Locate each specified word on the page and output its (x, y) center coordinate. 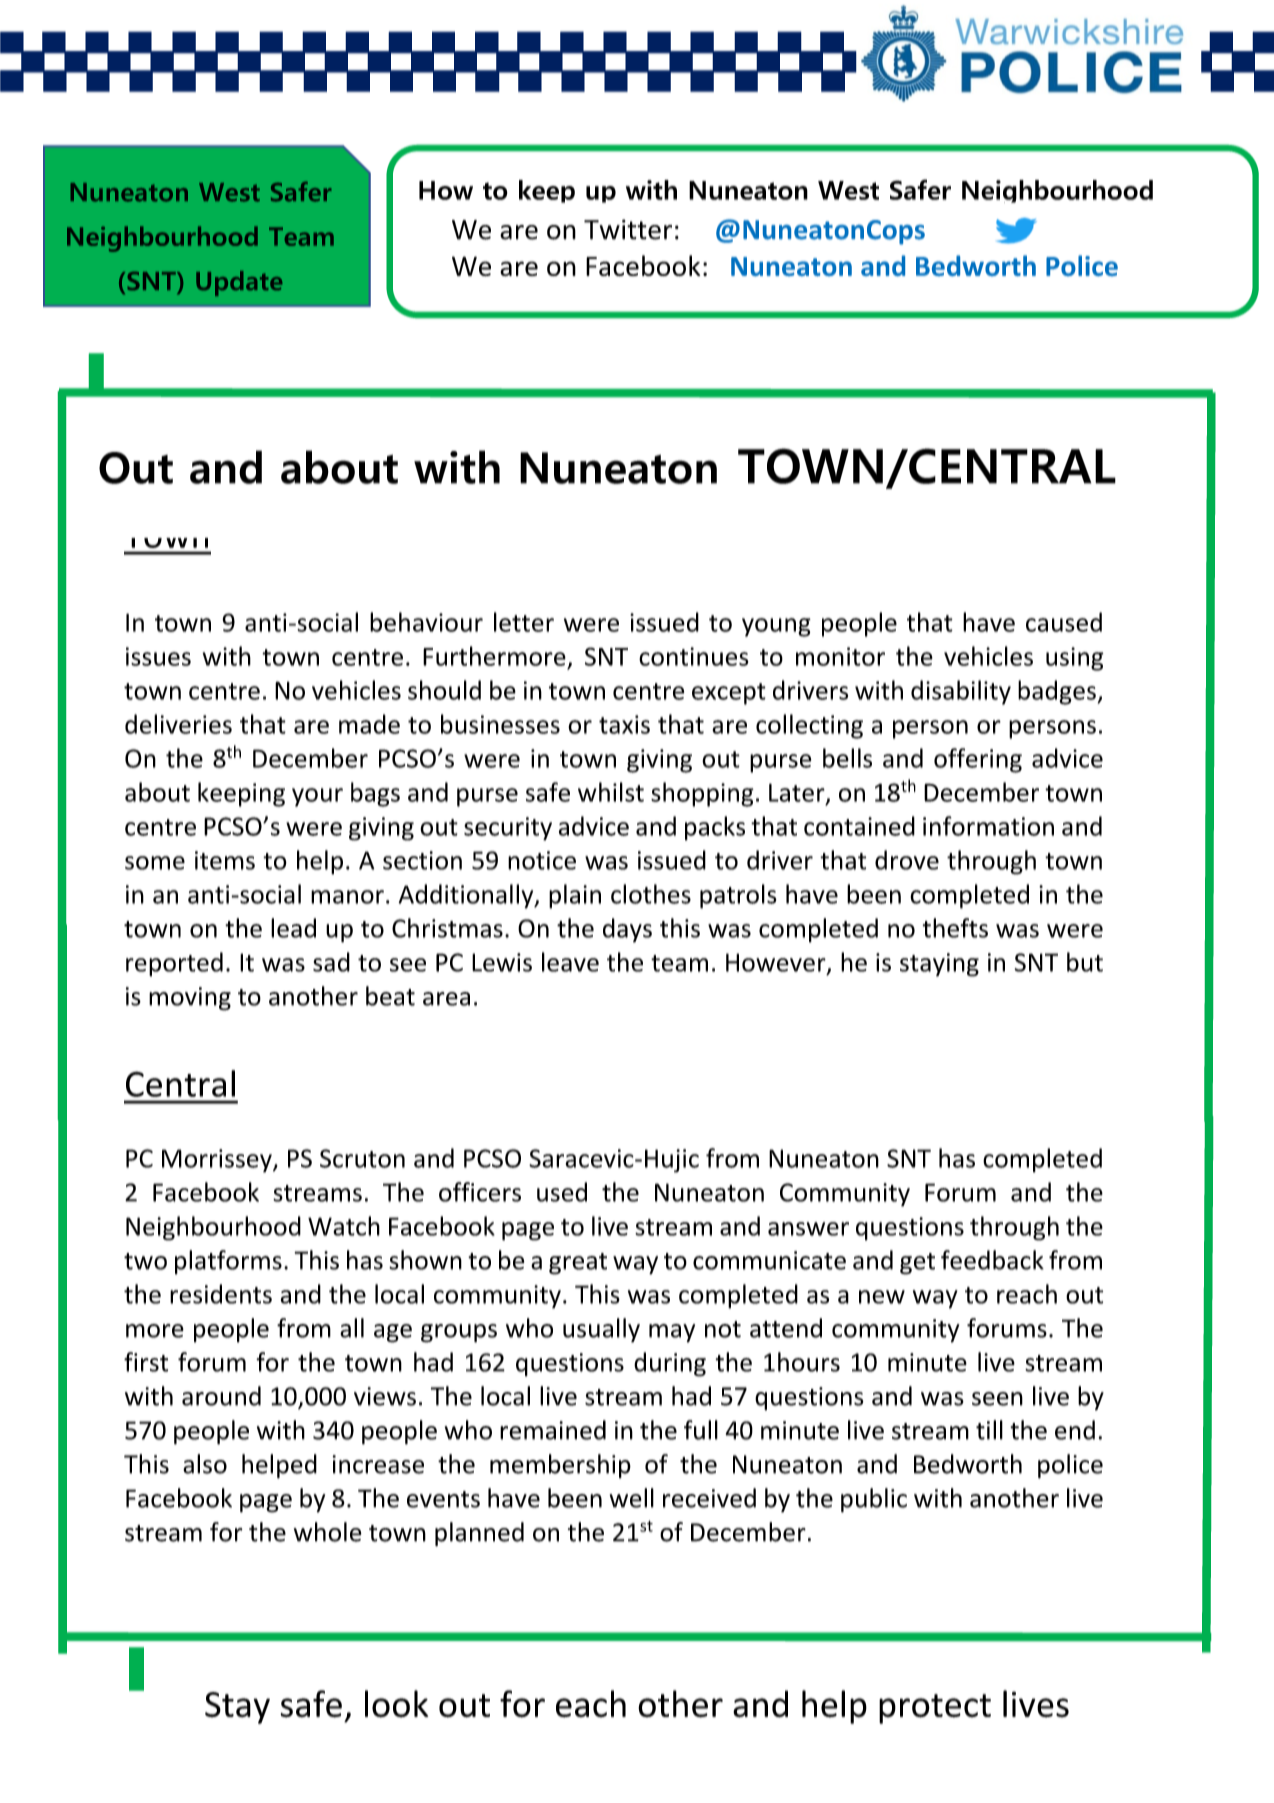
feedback (992, 1260)
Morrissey (218, 1161)
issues (158, 656)
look (396, 1704)
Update (239, 283)
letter (524, 622)
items (225, 860)
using (1075, 659)
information (988, 826)
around (221, 1396)
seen (997, 1399)
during (670, 1364)
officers (480, 1192)
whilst (611, 792)
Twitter (628, 229)
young (776, 627)
